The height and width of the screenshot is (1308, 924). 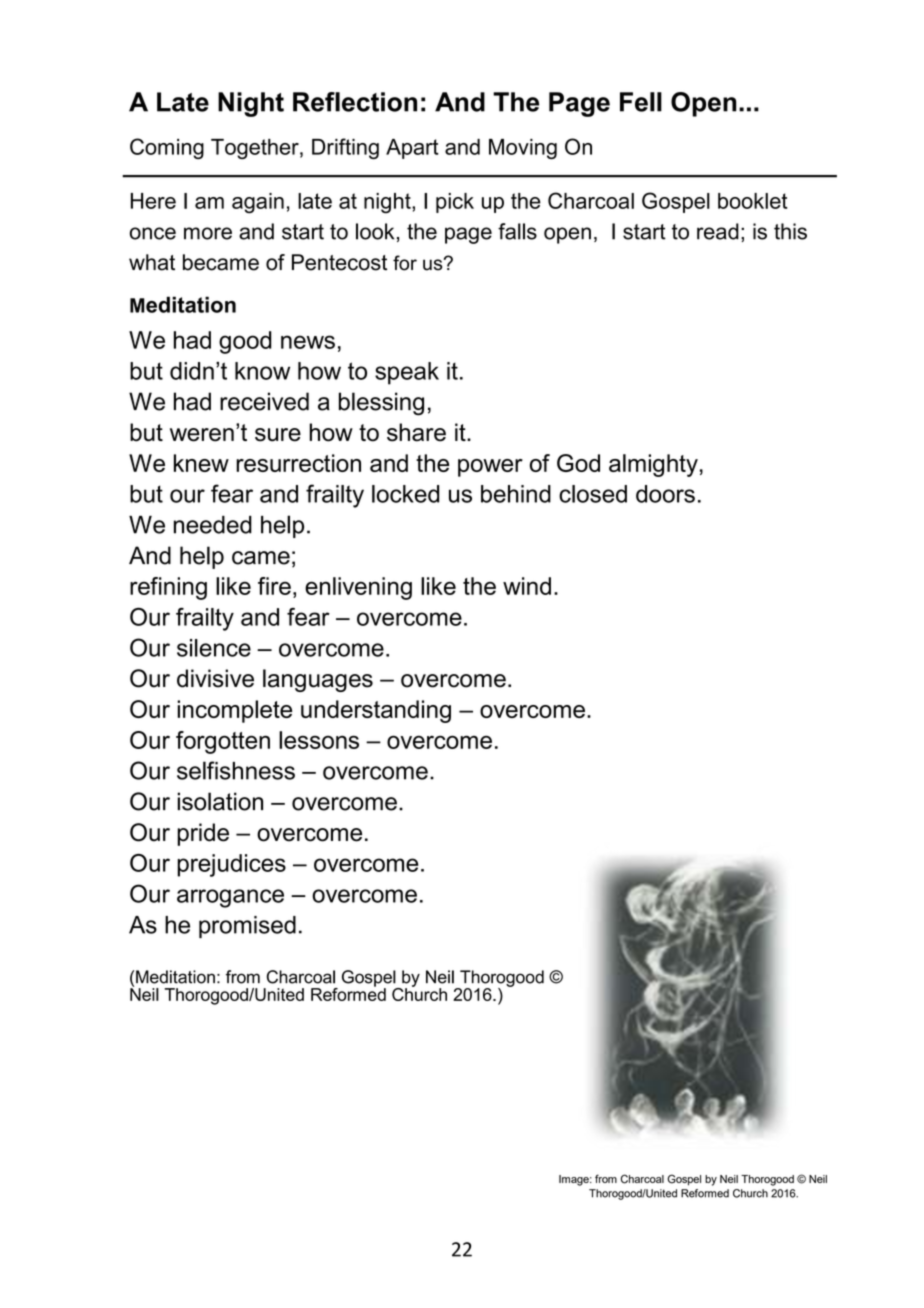 I want to click on Coming, so click(x=167, y=148).
